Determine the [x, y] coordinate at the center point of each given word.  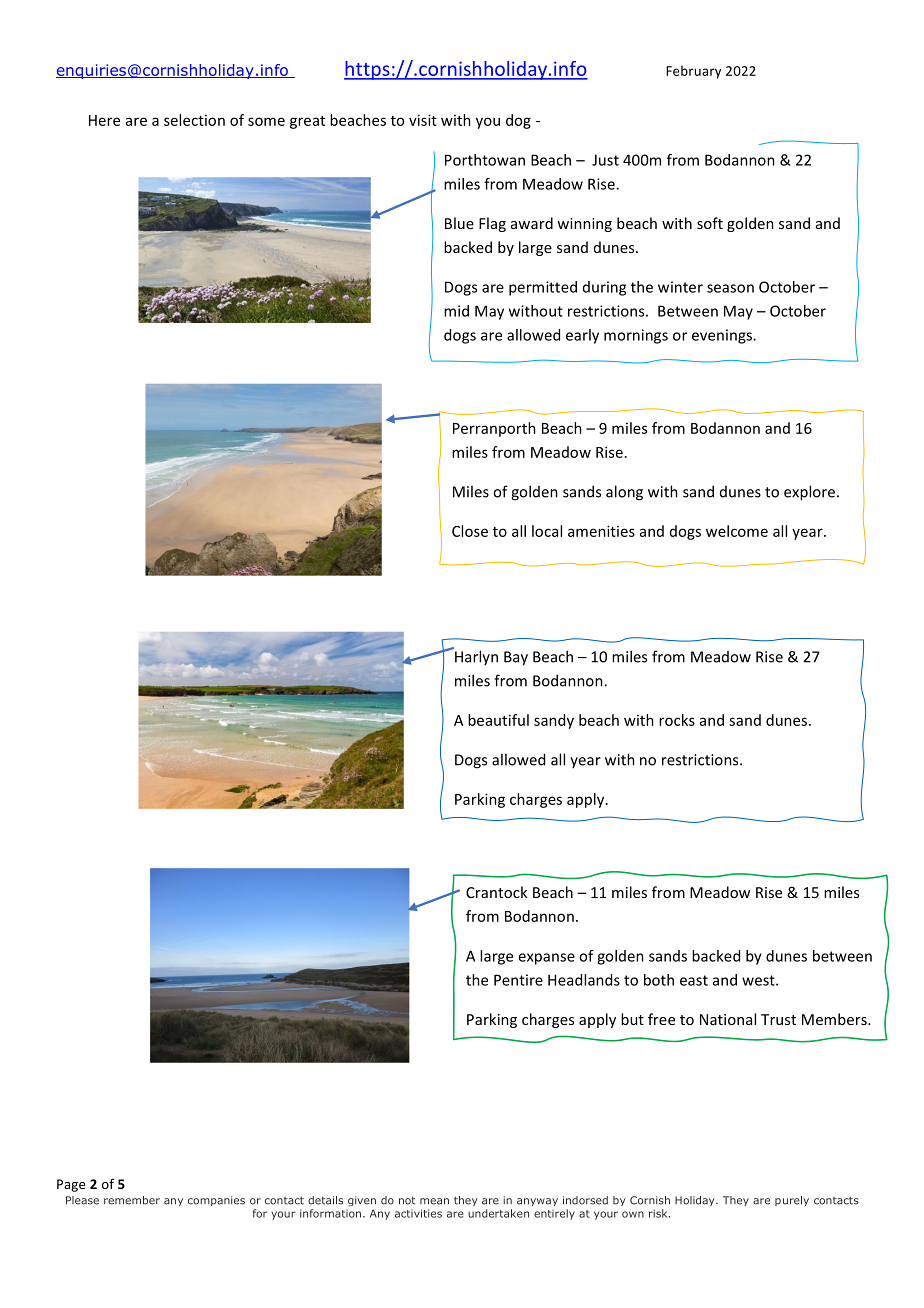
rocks [677, 720]
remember [132, 1200]
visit [423, 120]
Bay [516, 658]
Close [470, 531]
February [693, 72]
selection [194, 120]
